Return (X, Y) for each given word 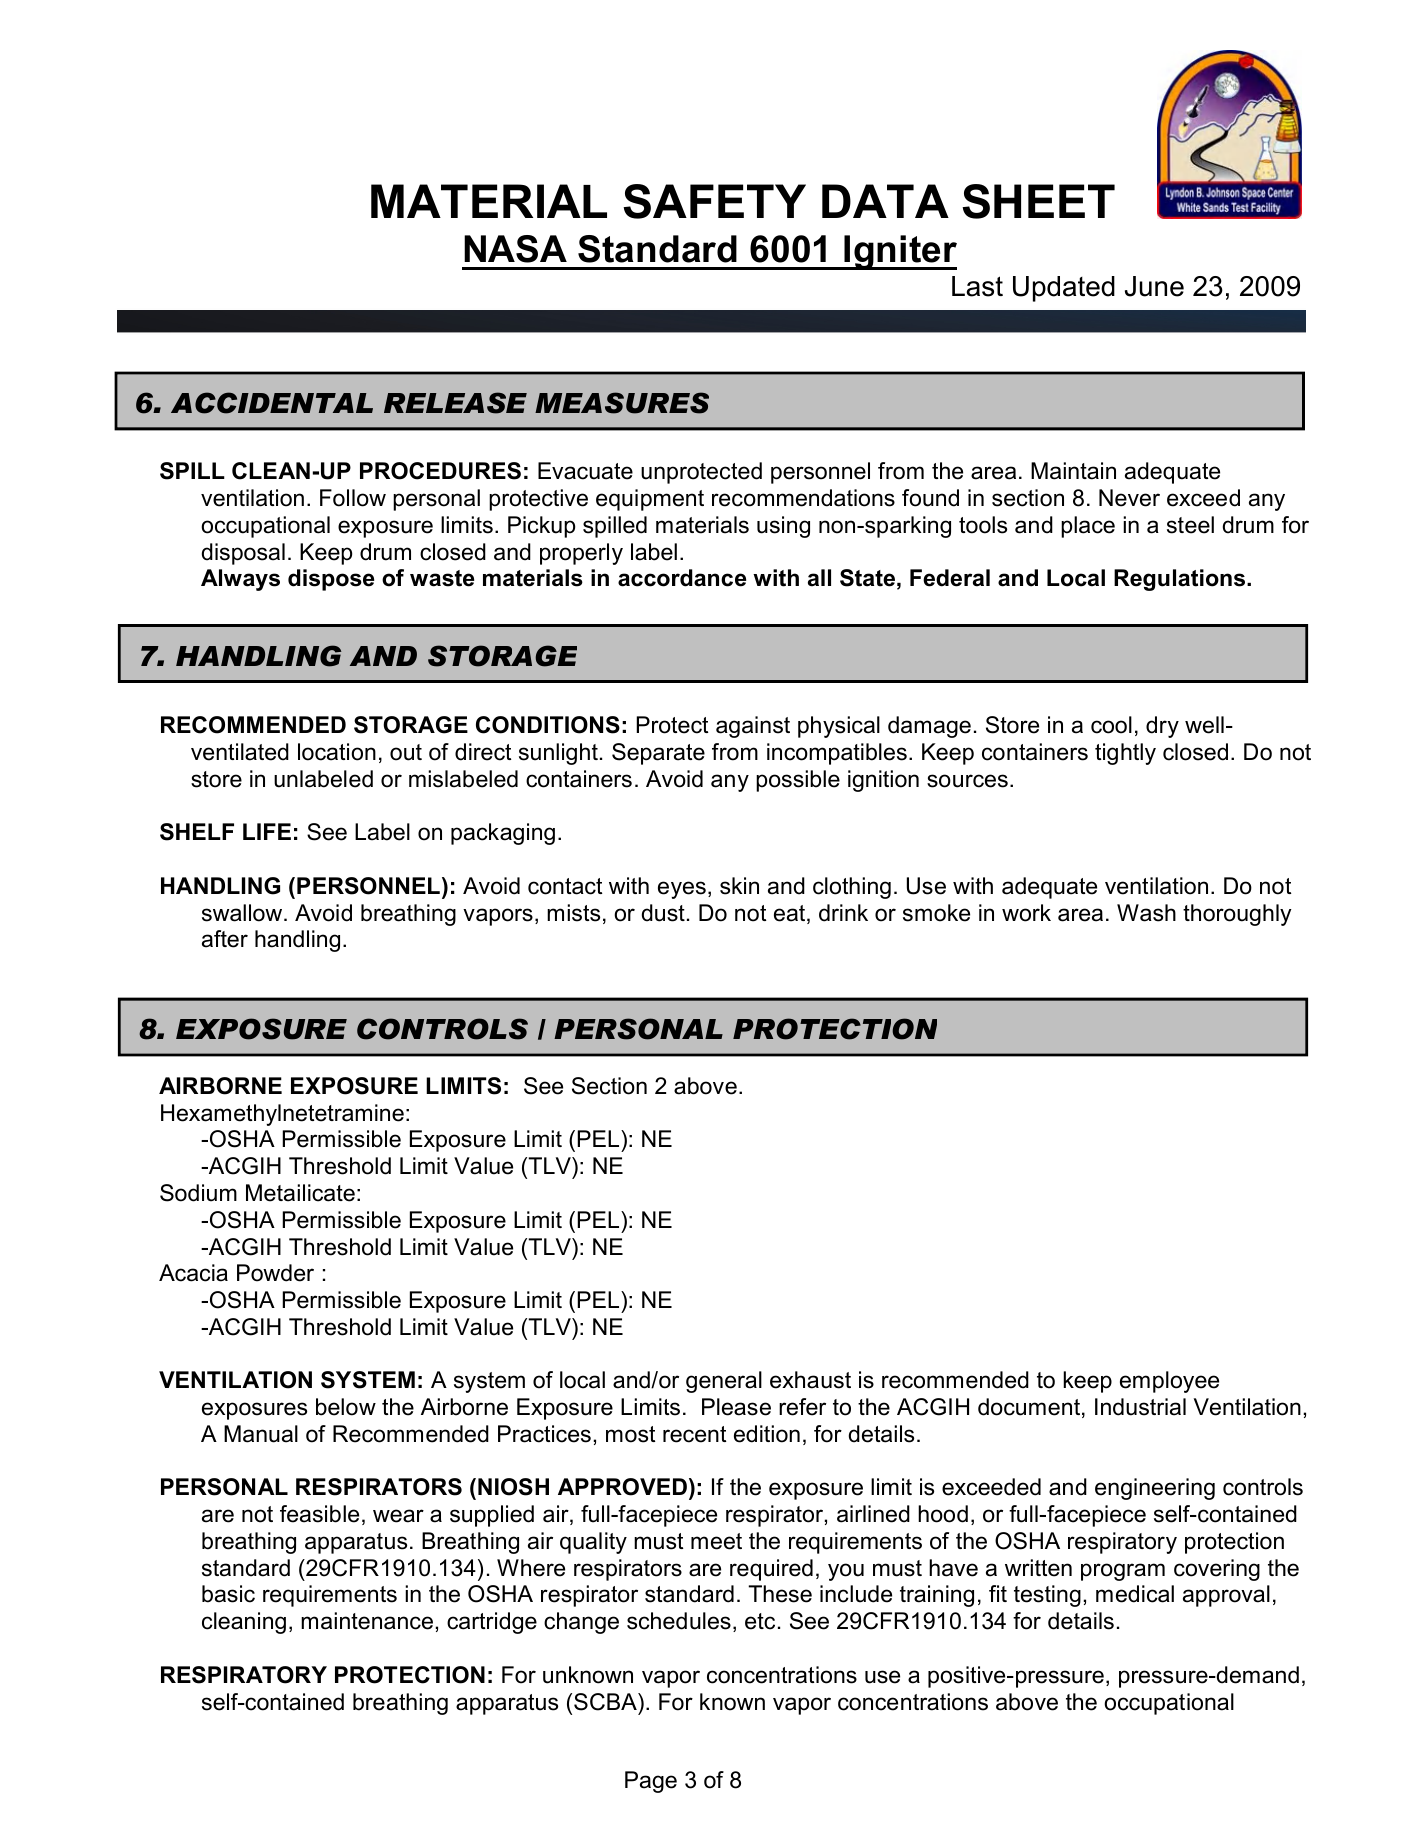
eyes (682, 890)
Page (651, 1782)
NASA (515, 249)
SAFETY (714, 201)
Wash (1146, 913)
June (1154, 286)
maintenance (367, 1621)
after (225, 939)
